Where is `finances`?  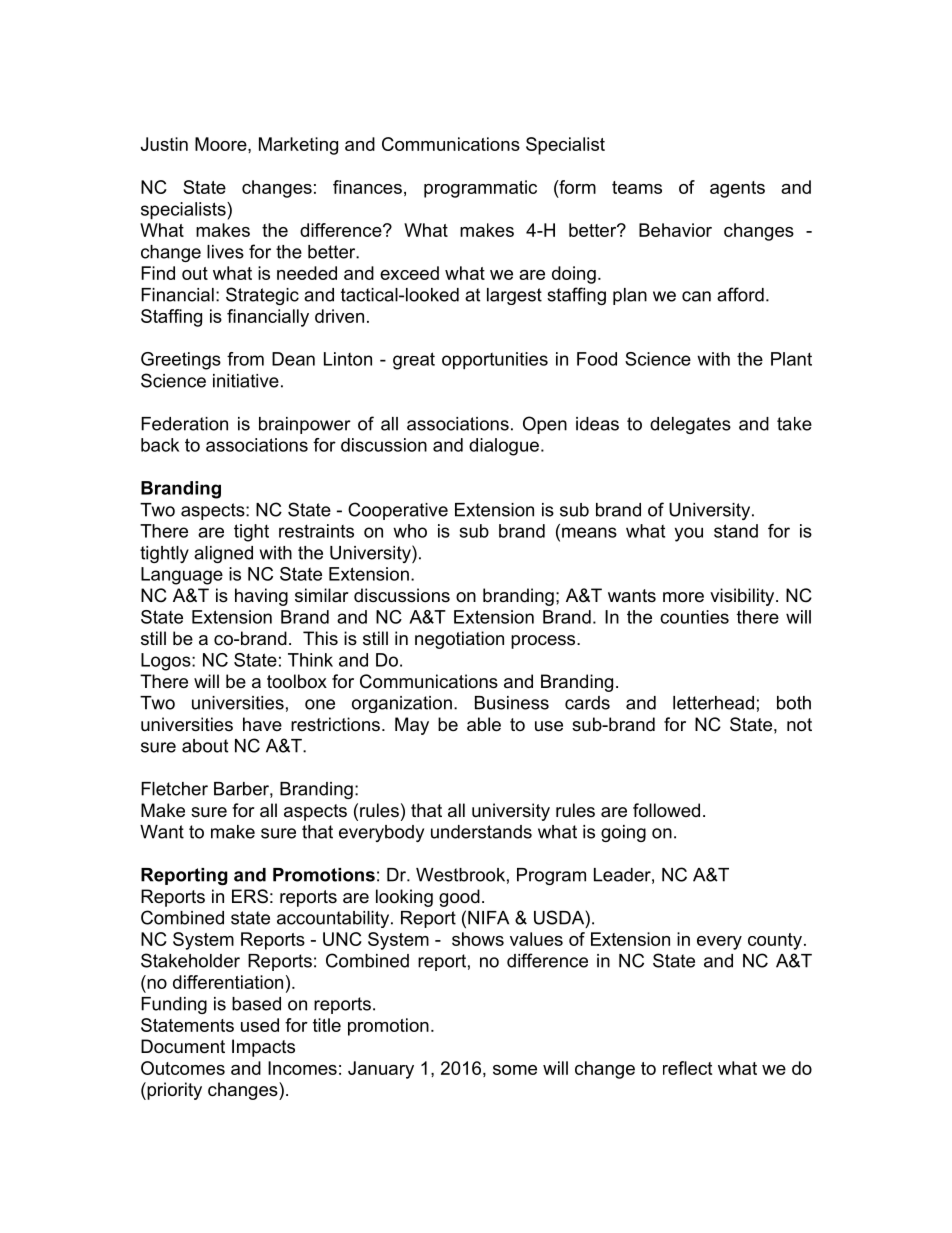
finances is located at coordinates (367, 187).
